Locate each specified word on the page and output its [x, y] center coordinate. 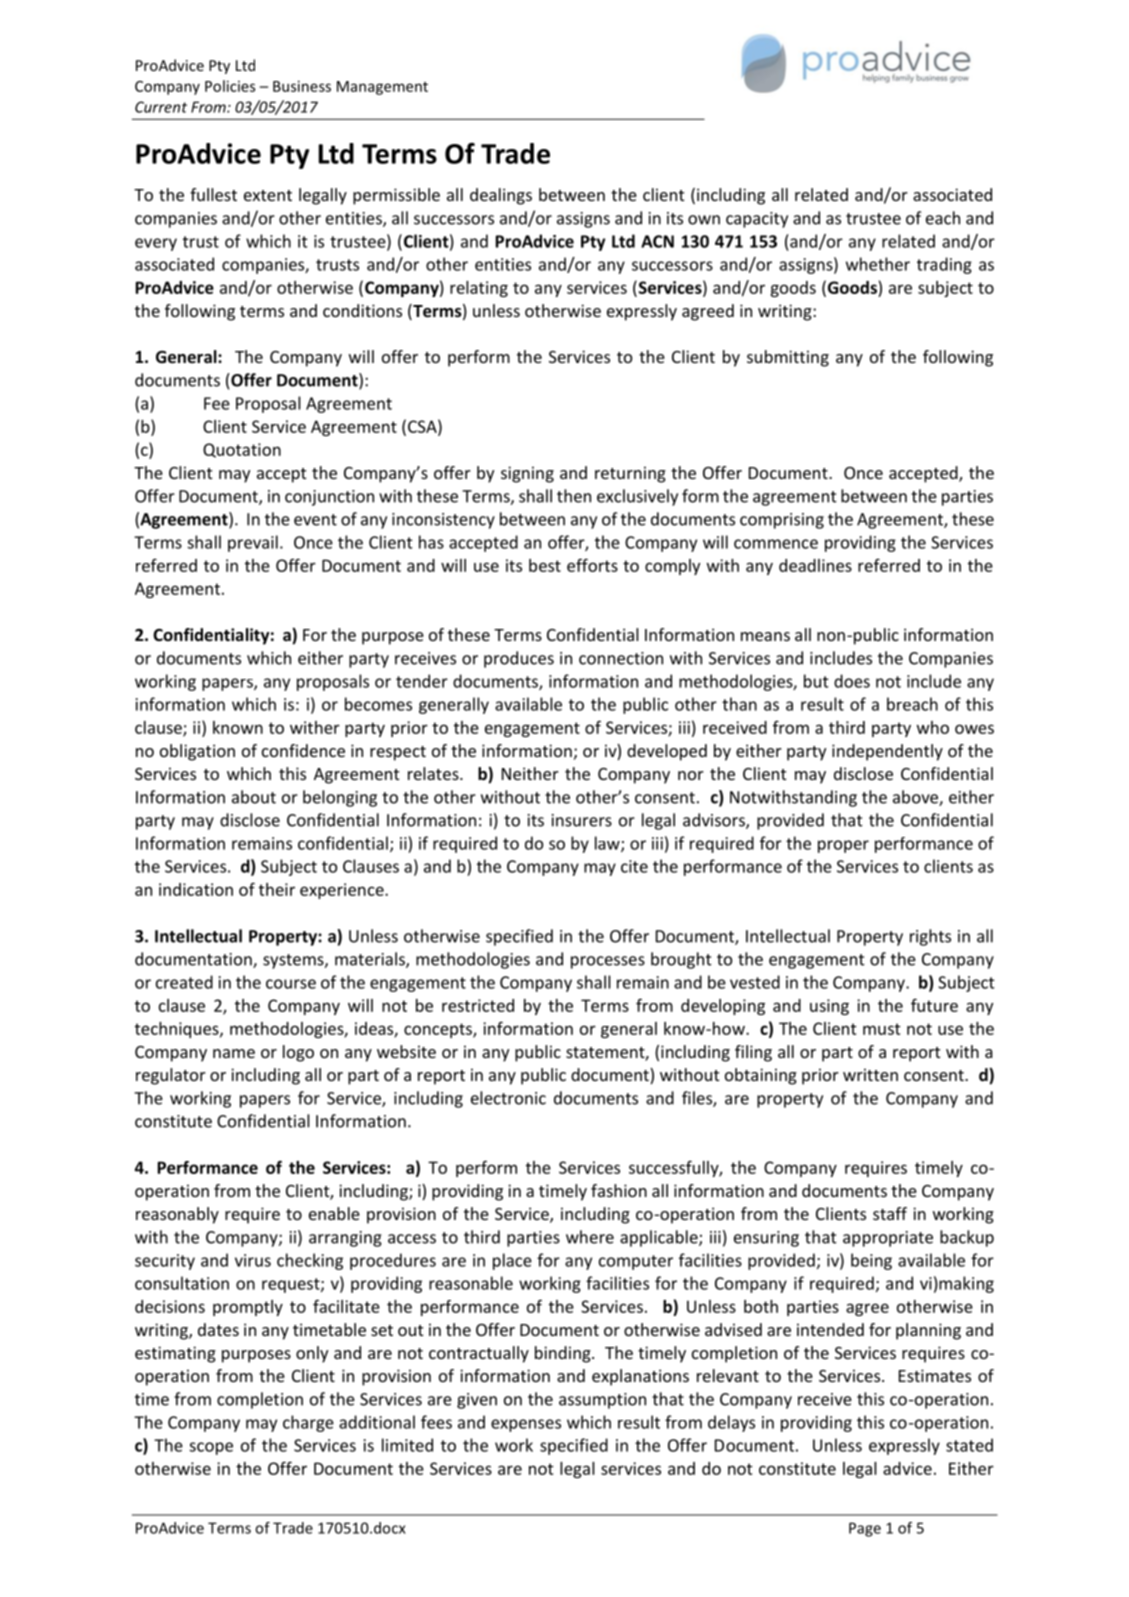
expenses [526, 1425]
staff [890, 1213]
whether [878, 264]
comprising [782, 521]
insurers [582, 820]
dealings [501, 196]
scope [211, 1448]
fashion [619, 1190]
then [574, 496]
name [234, 1053]
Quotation [242, 450]
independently [887, 752]
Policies [230, 86]
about [254, 797]
